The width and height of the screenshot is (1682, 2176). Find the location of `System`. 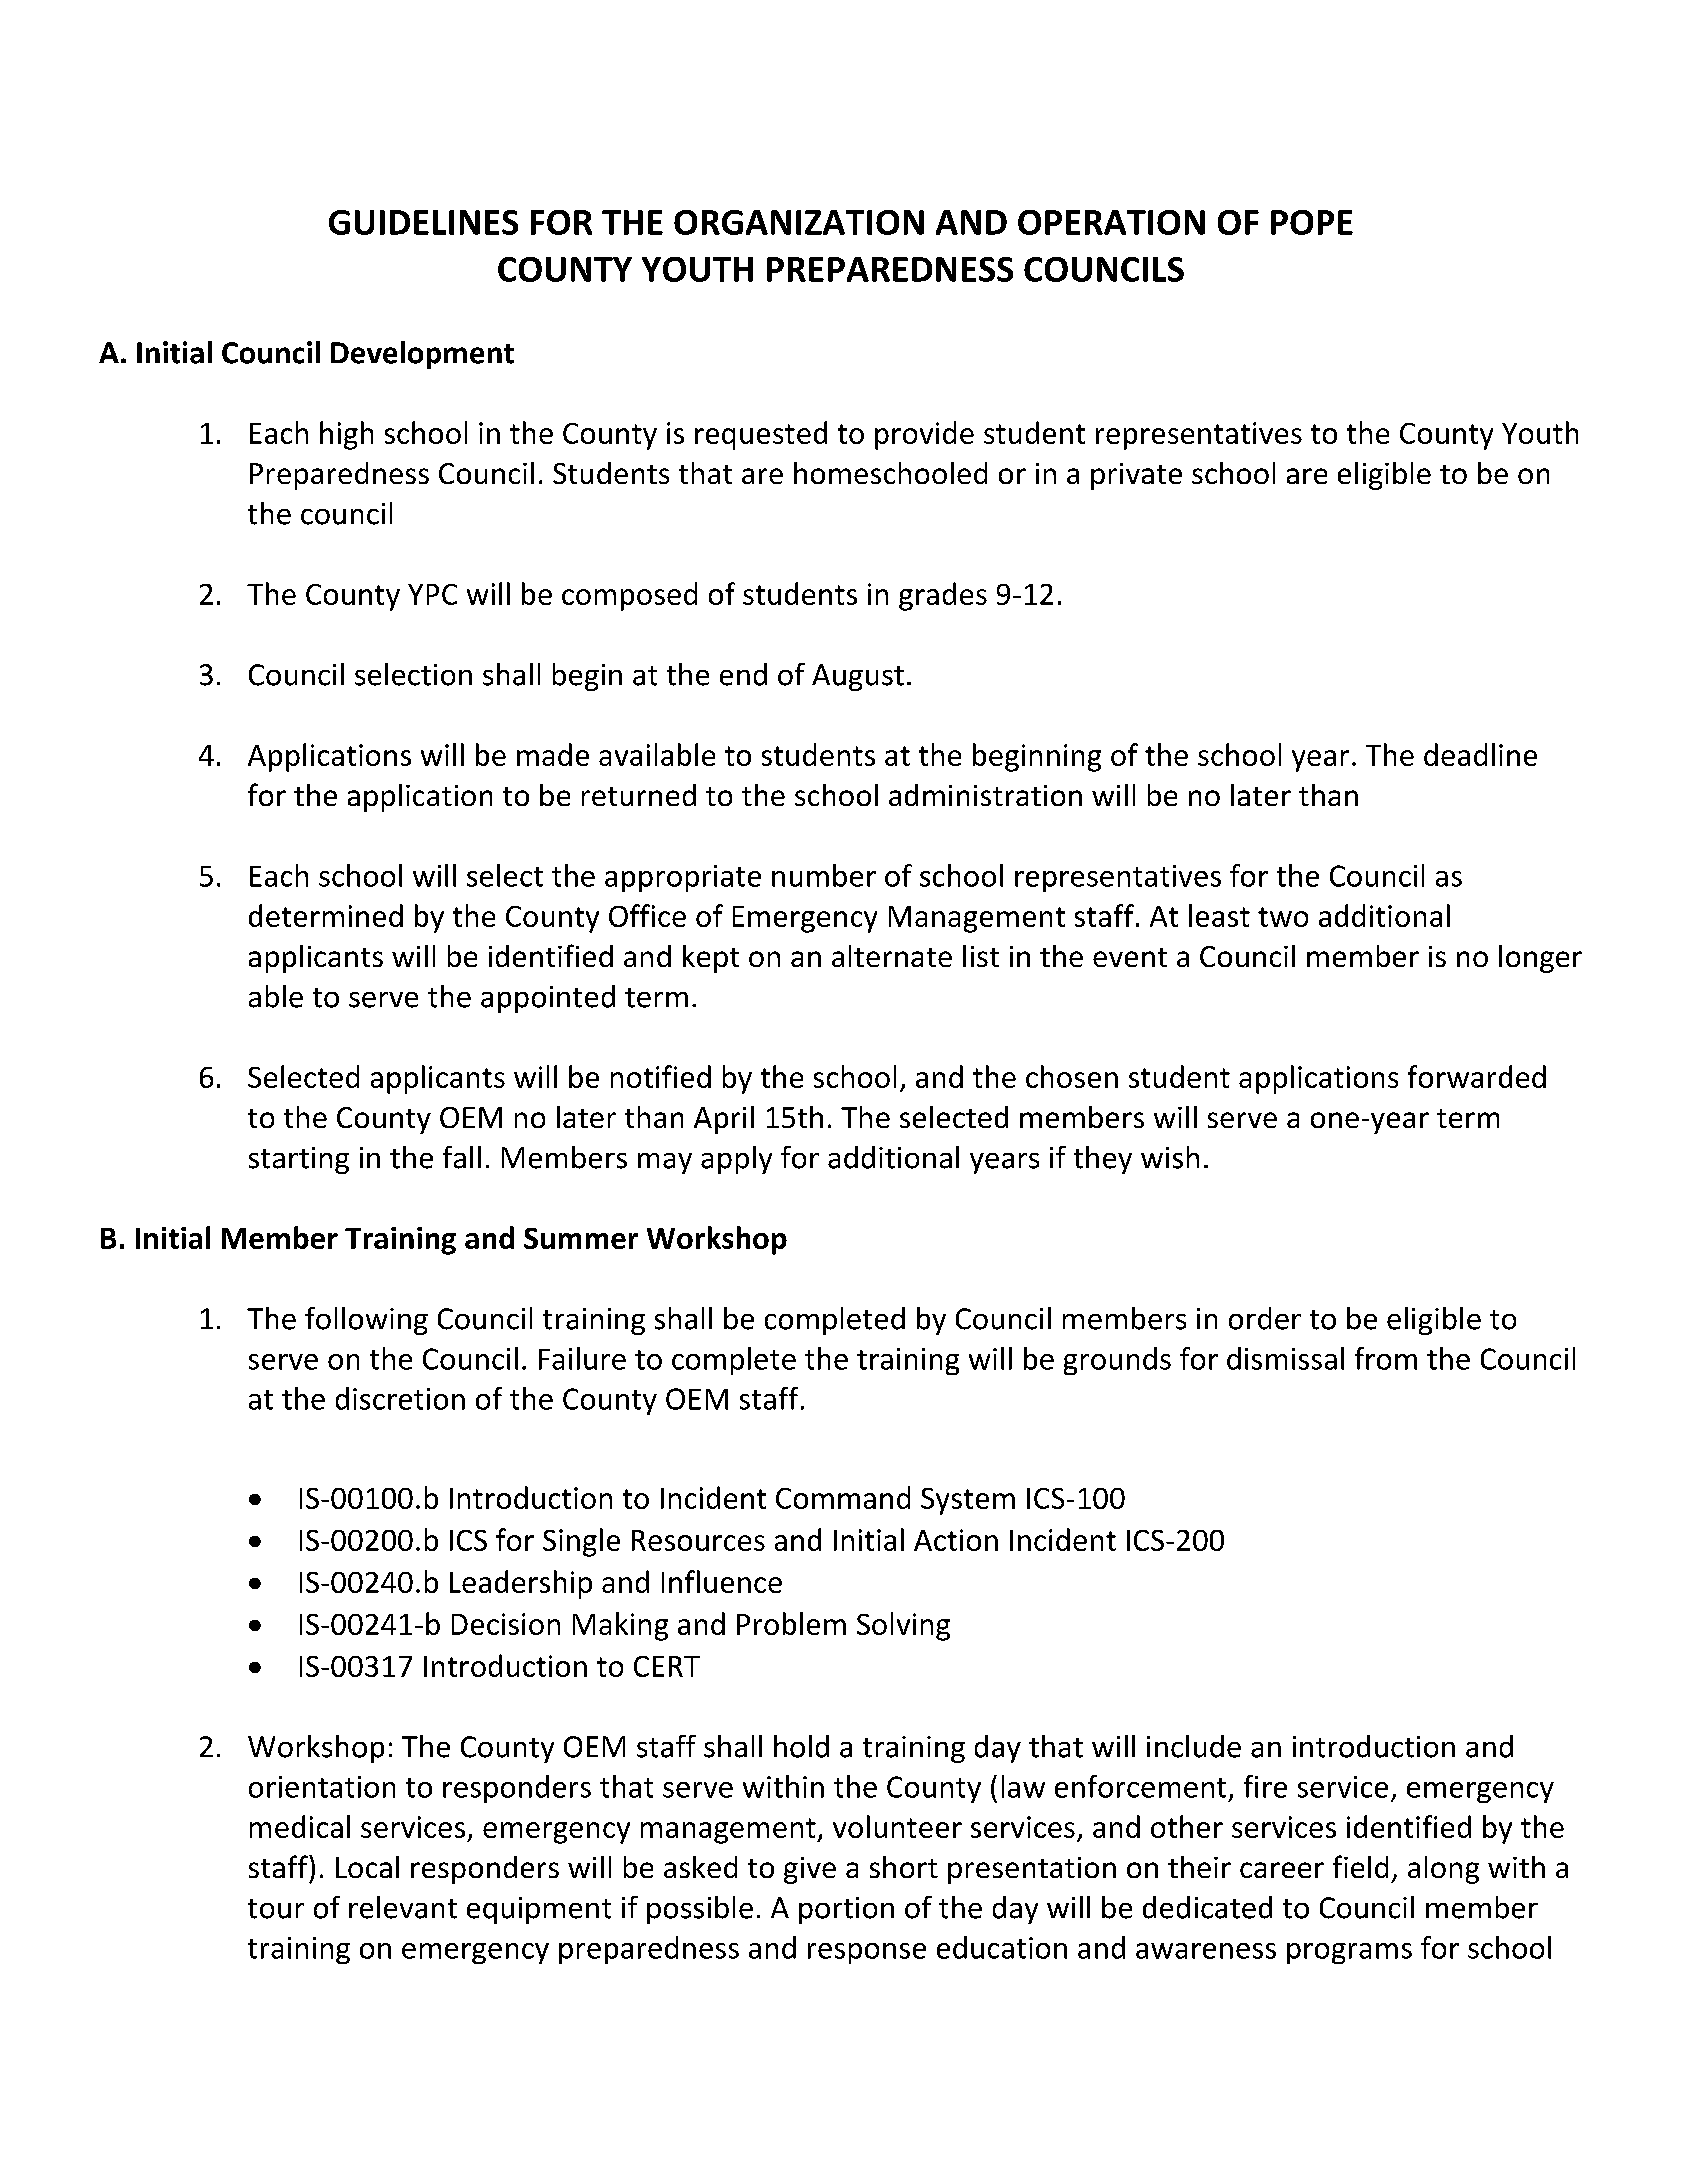

System is located at coordinates (968, 1501).
